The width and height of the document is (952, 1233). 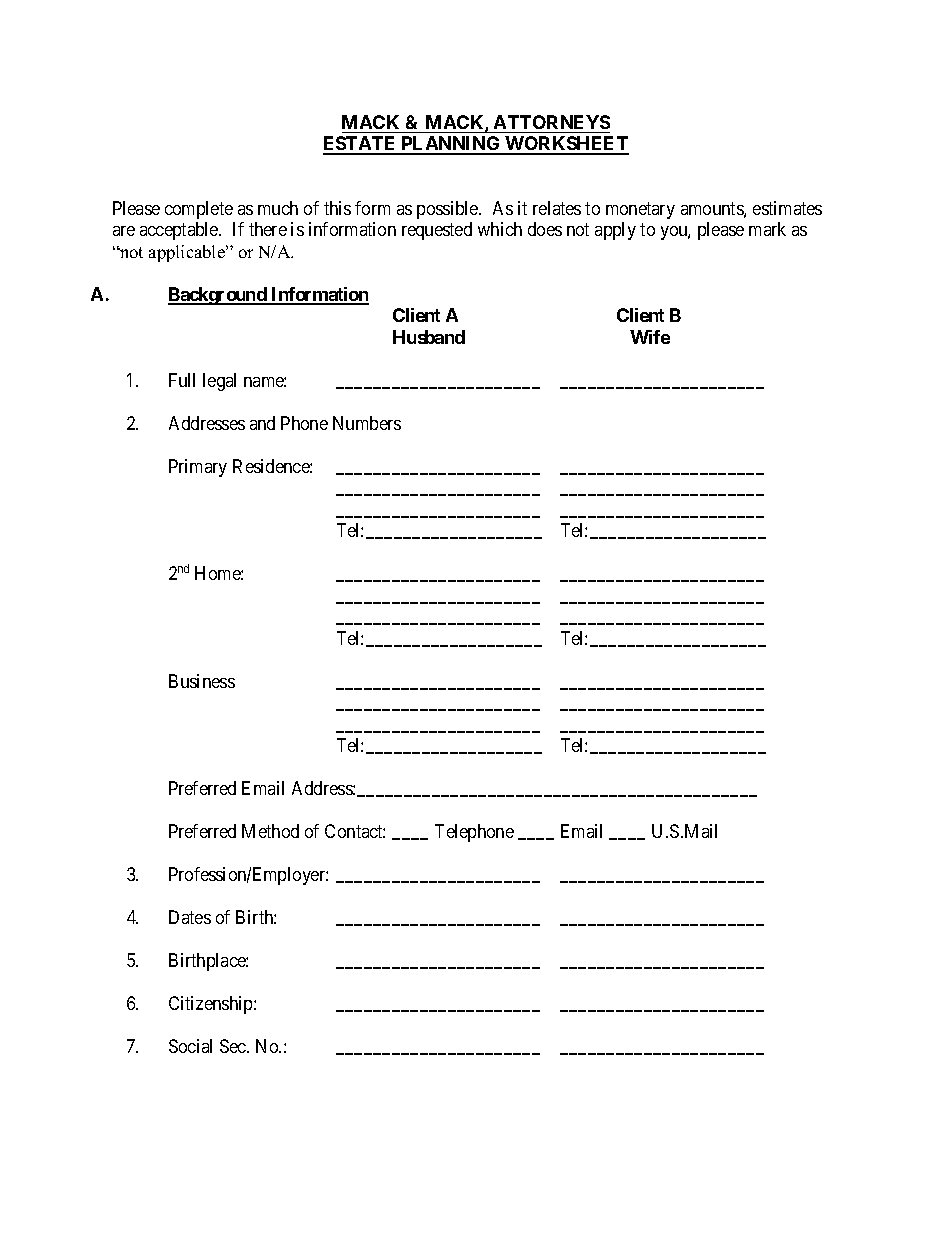 What do you see at coordinates (219, 382) in the document?
I see `legal` at bounding box center [219, 382].
